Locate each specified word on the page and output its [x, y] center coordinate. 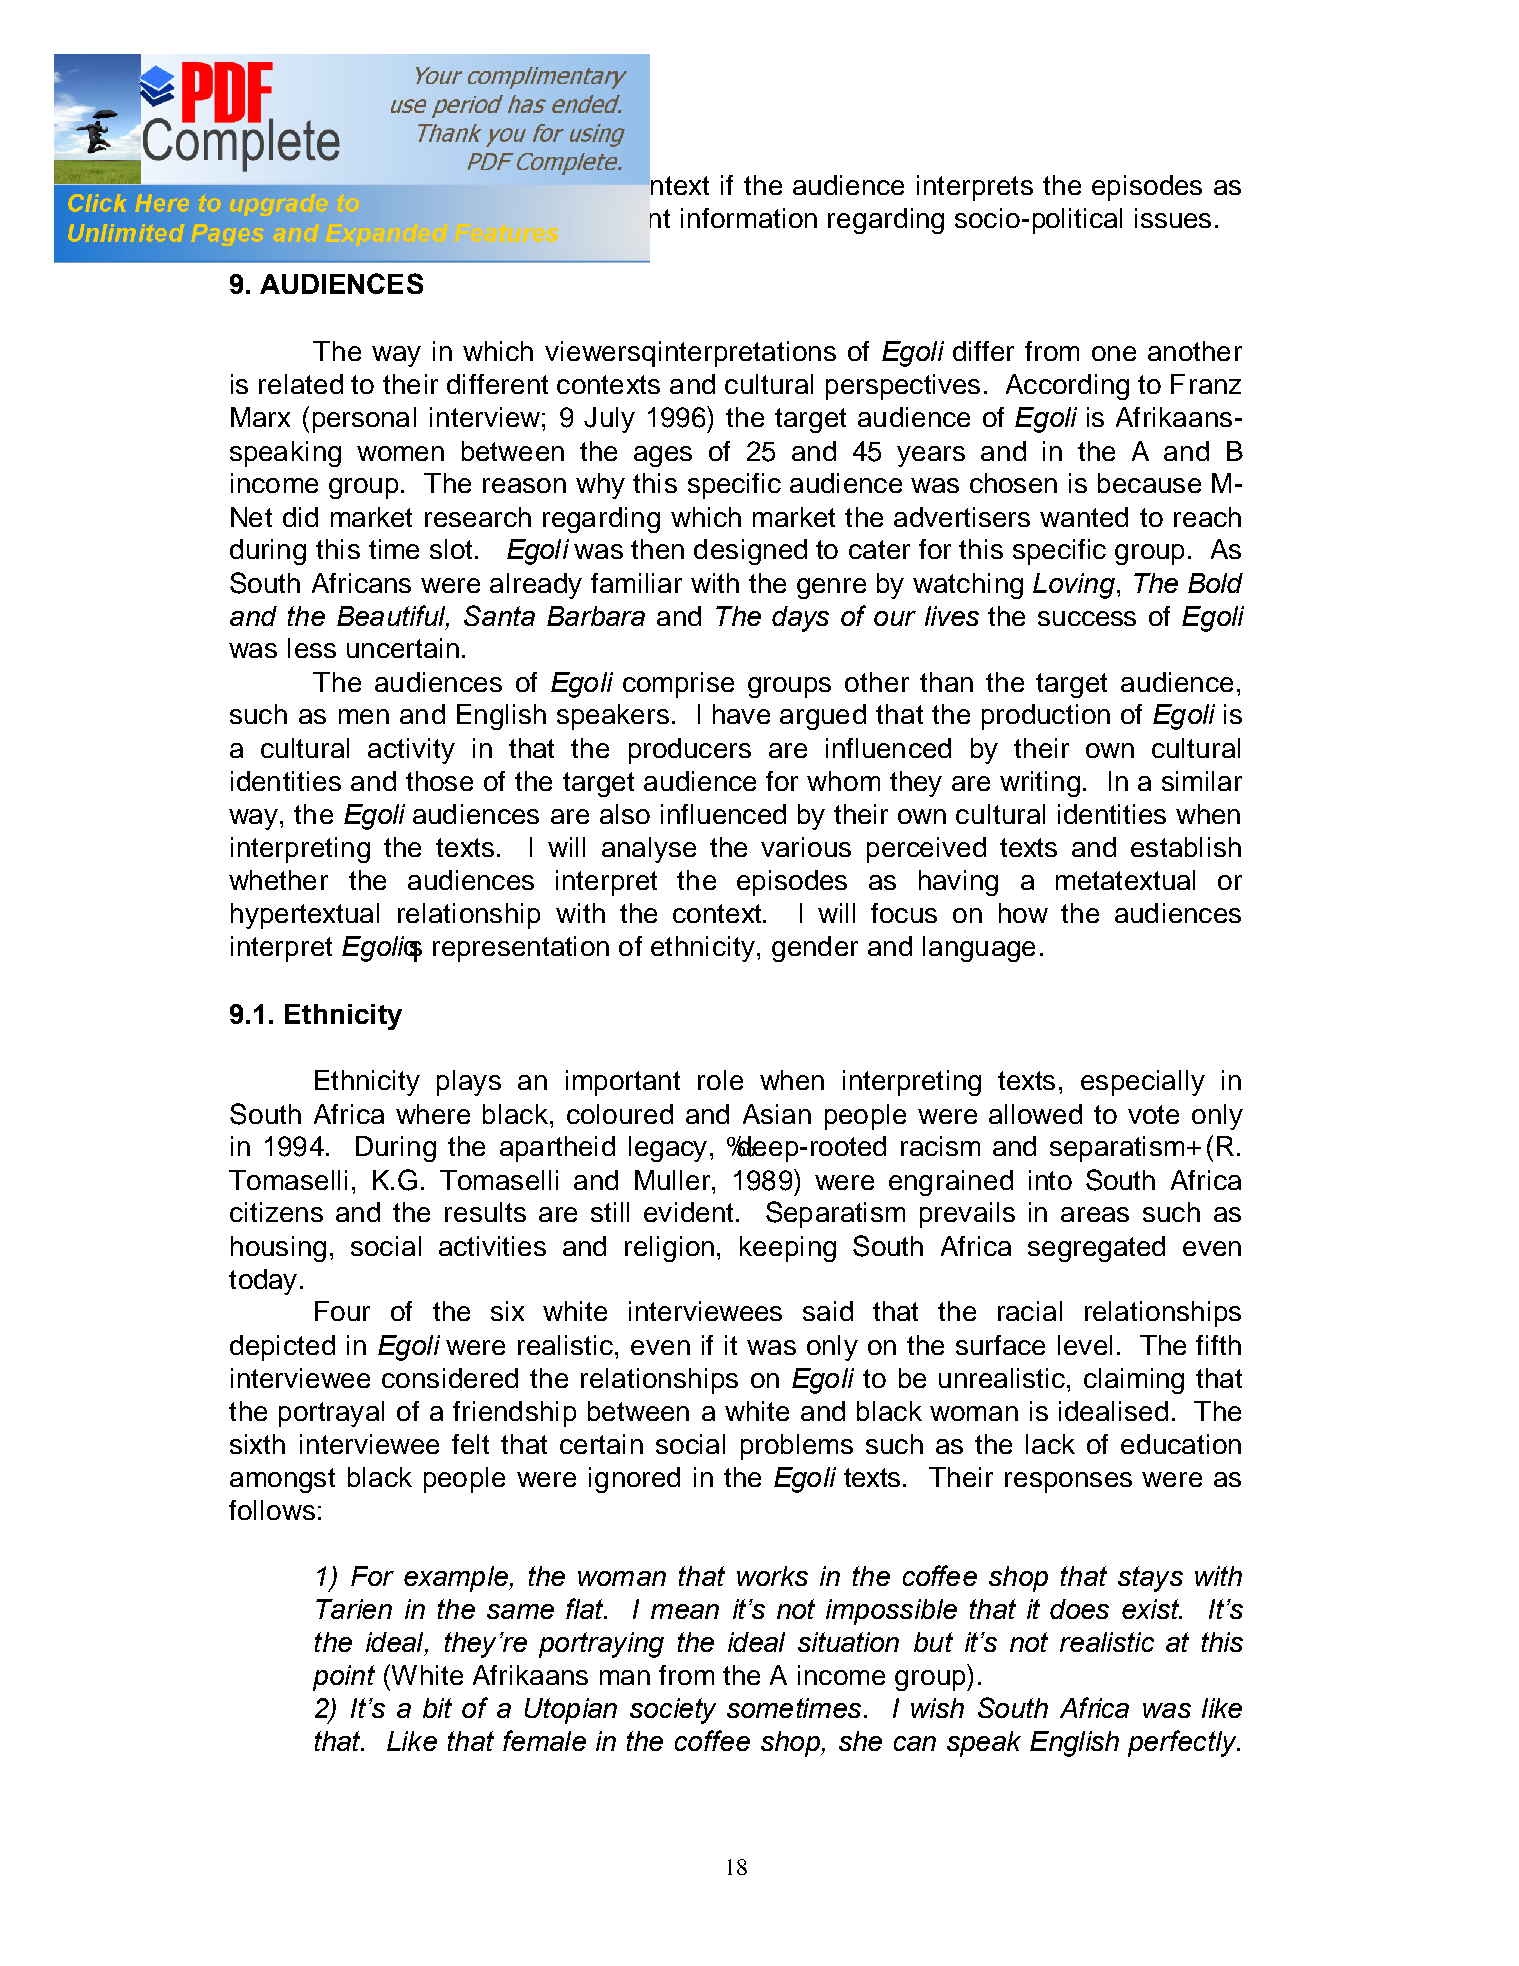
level [1085, 1345]
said [828, 1311]
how [1023, 913]
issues [1173, 218]
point [344, 1678]
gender [815, 949]
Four [342, 1311]
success [1087, 618]
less [312, 648]
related [301, 384]
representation [521, 949]
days [800, 619]
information [749, 218]
